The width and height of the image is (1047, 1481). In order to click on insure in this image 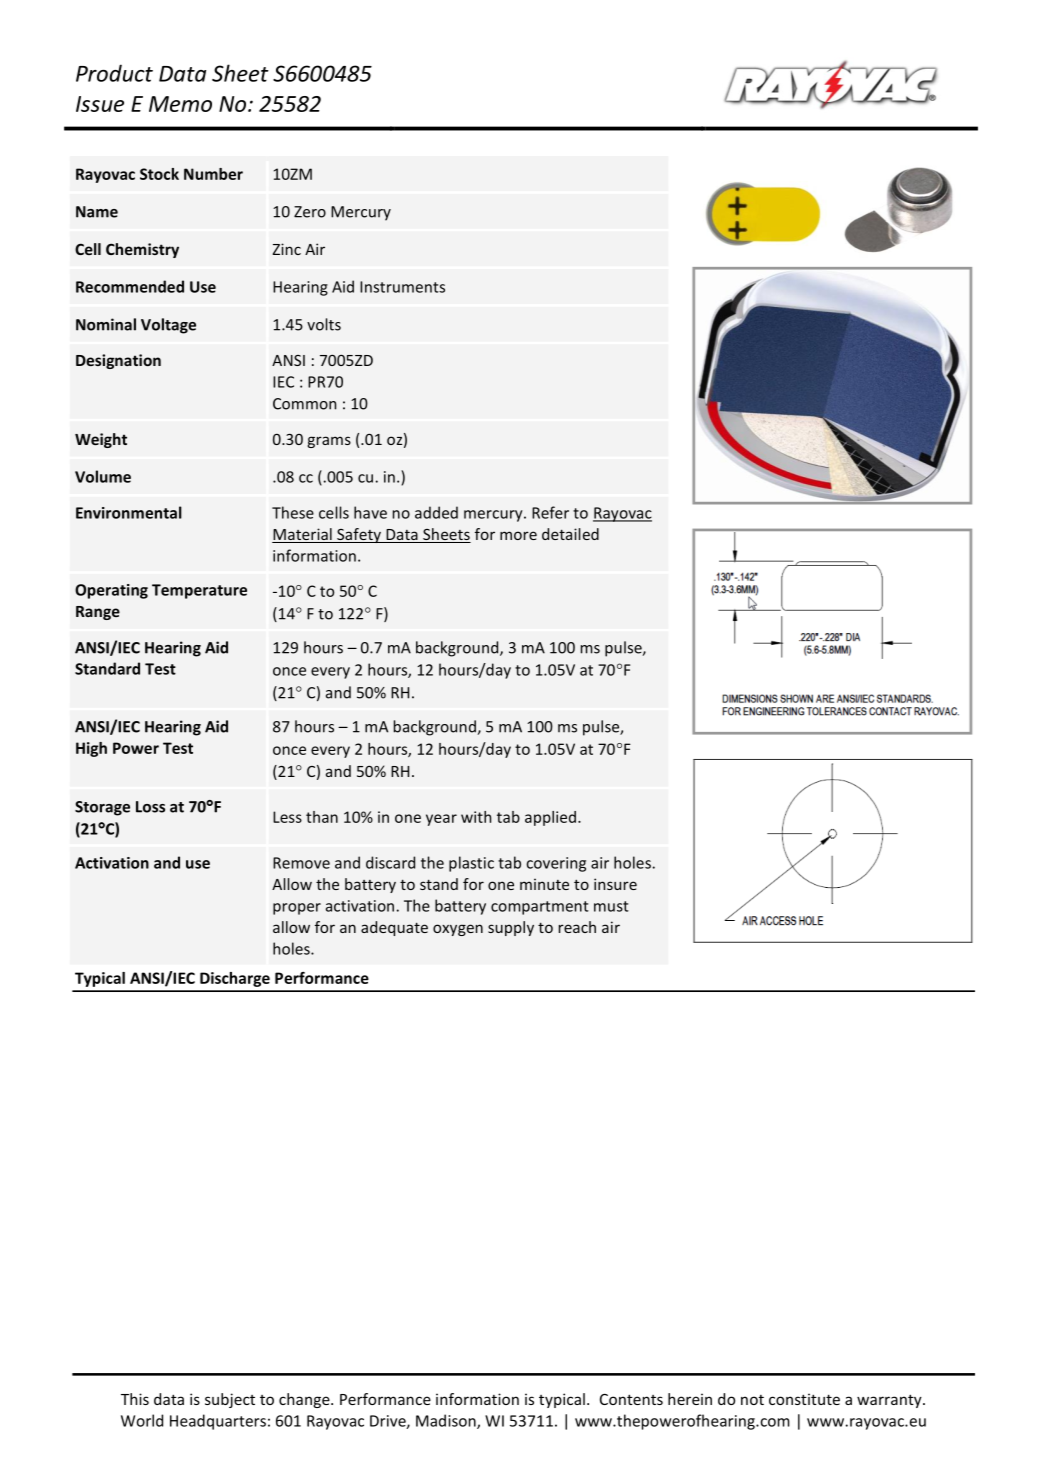, I will do `click(615, 884)`.
